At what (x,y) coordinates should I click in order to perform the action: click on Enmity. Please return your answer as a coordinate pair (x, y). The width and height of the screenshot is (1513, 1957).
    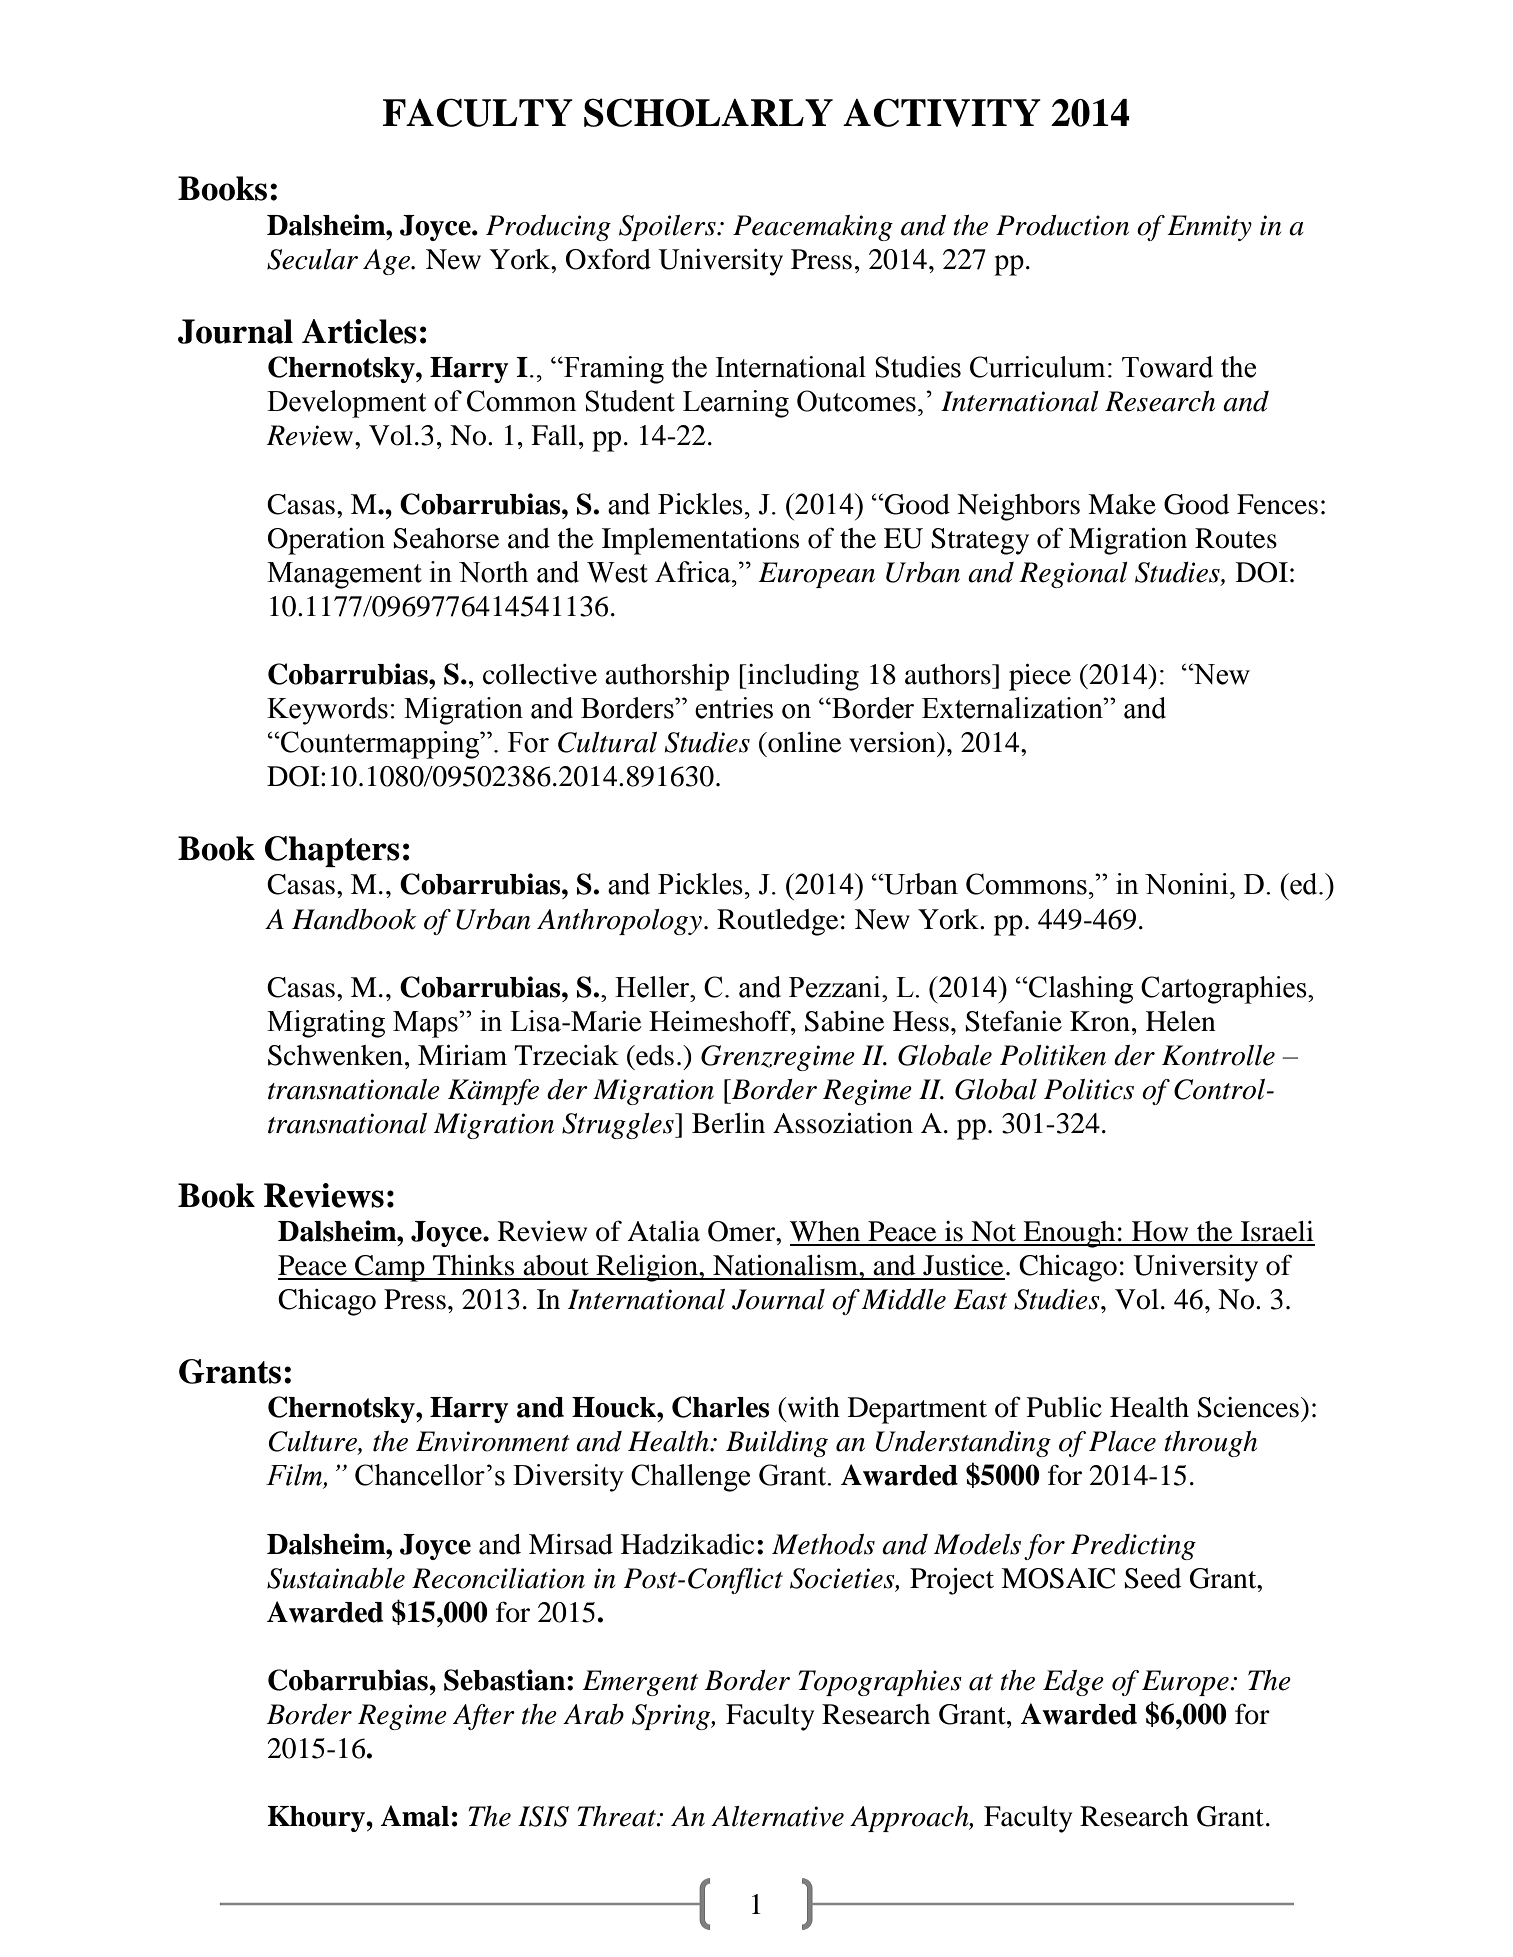
    Looking at the image, I should click on (1209, 228).
